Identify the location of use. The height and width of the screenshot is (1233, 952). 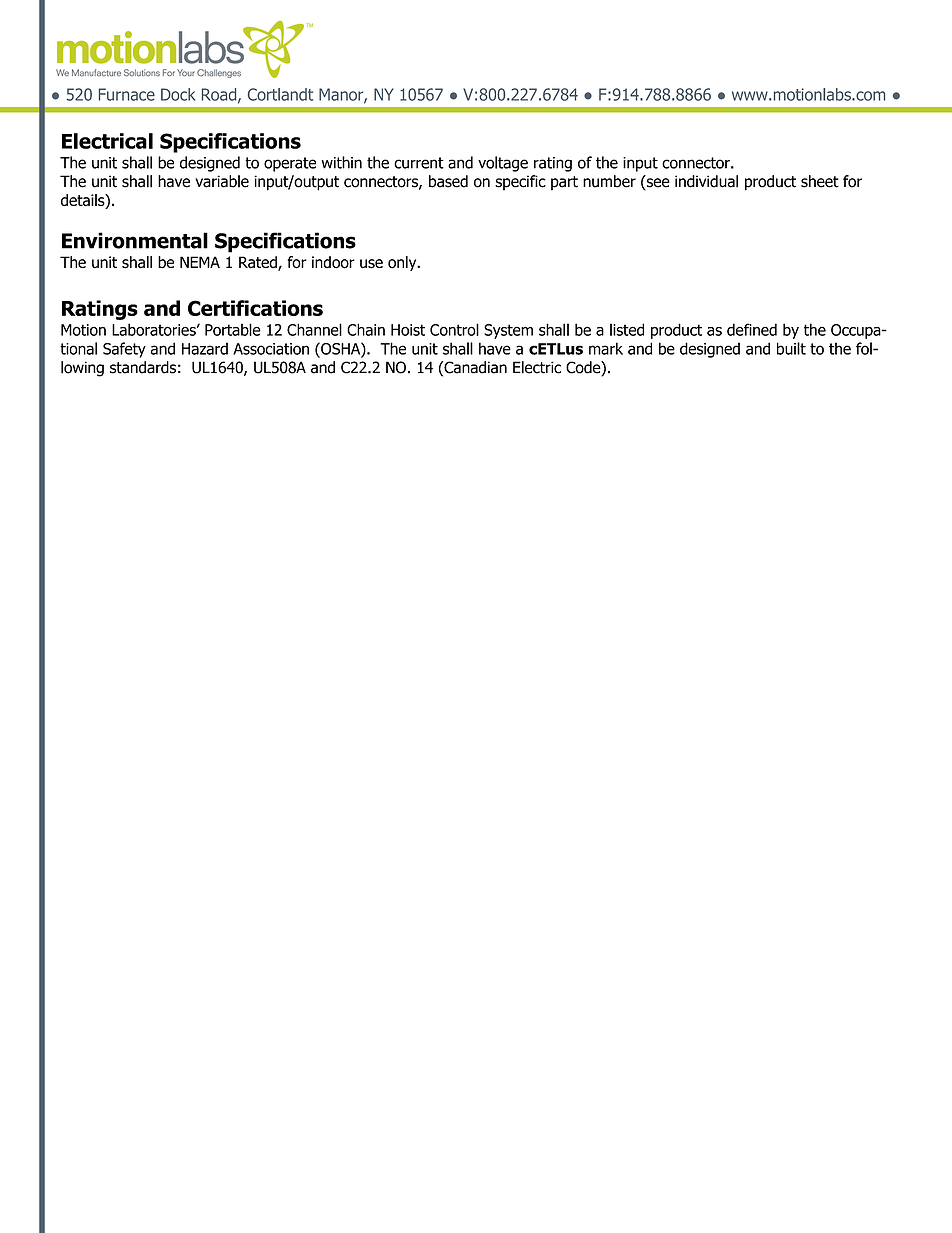
(371, 264).
